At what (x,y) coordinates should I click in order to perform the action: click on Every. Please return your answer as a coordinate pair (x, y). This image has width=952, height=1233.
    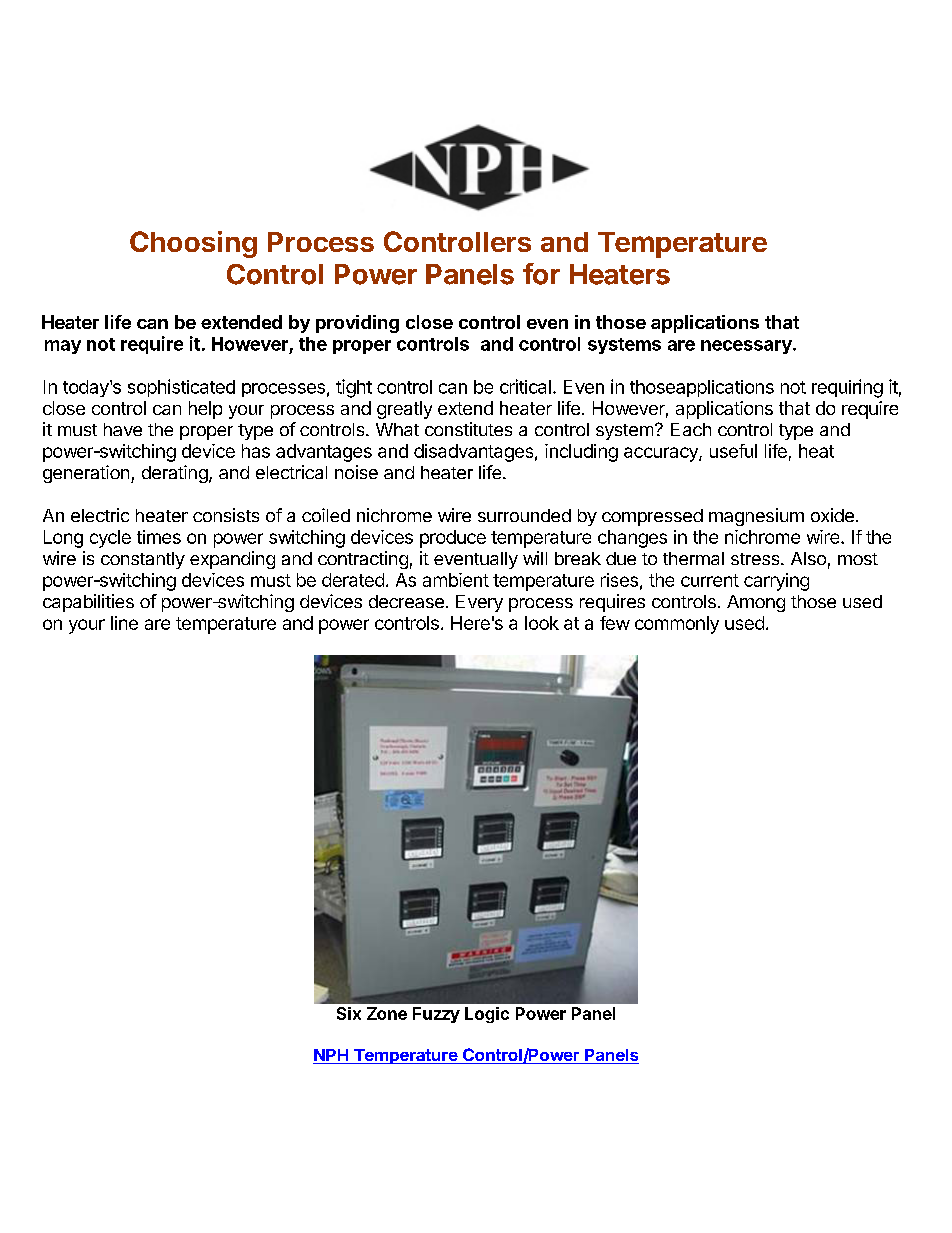
    Looking at the image, I should click on (479, 603).
